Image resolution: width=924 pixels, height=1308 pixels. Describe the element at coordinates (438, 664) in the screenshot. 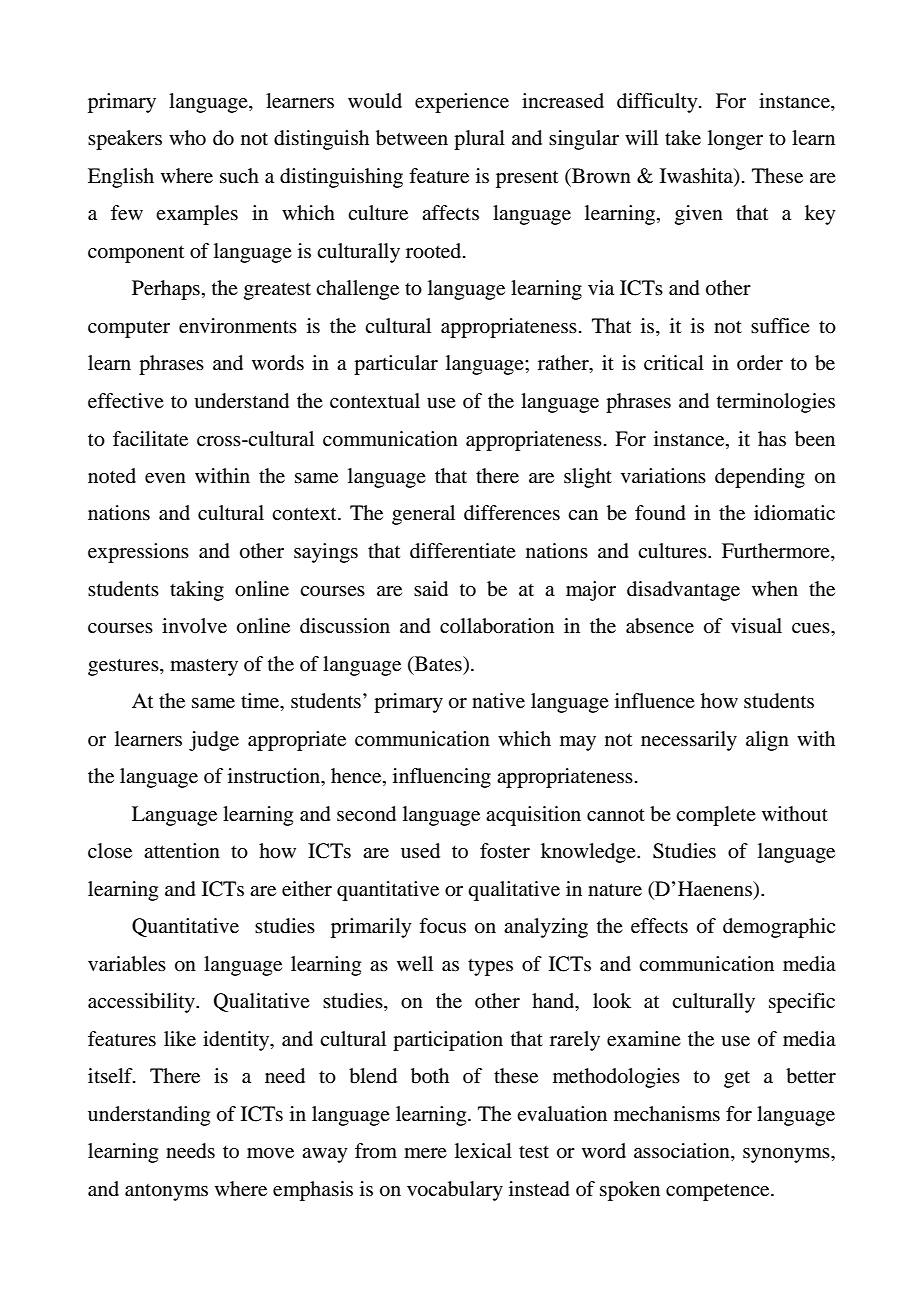

I see `Bates` at that location.
